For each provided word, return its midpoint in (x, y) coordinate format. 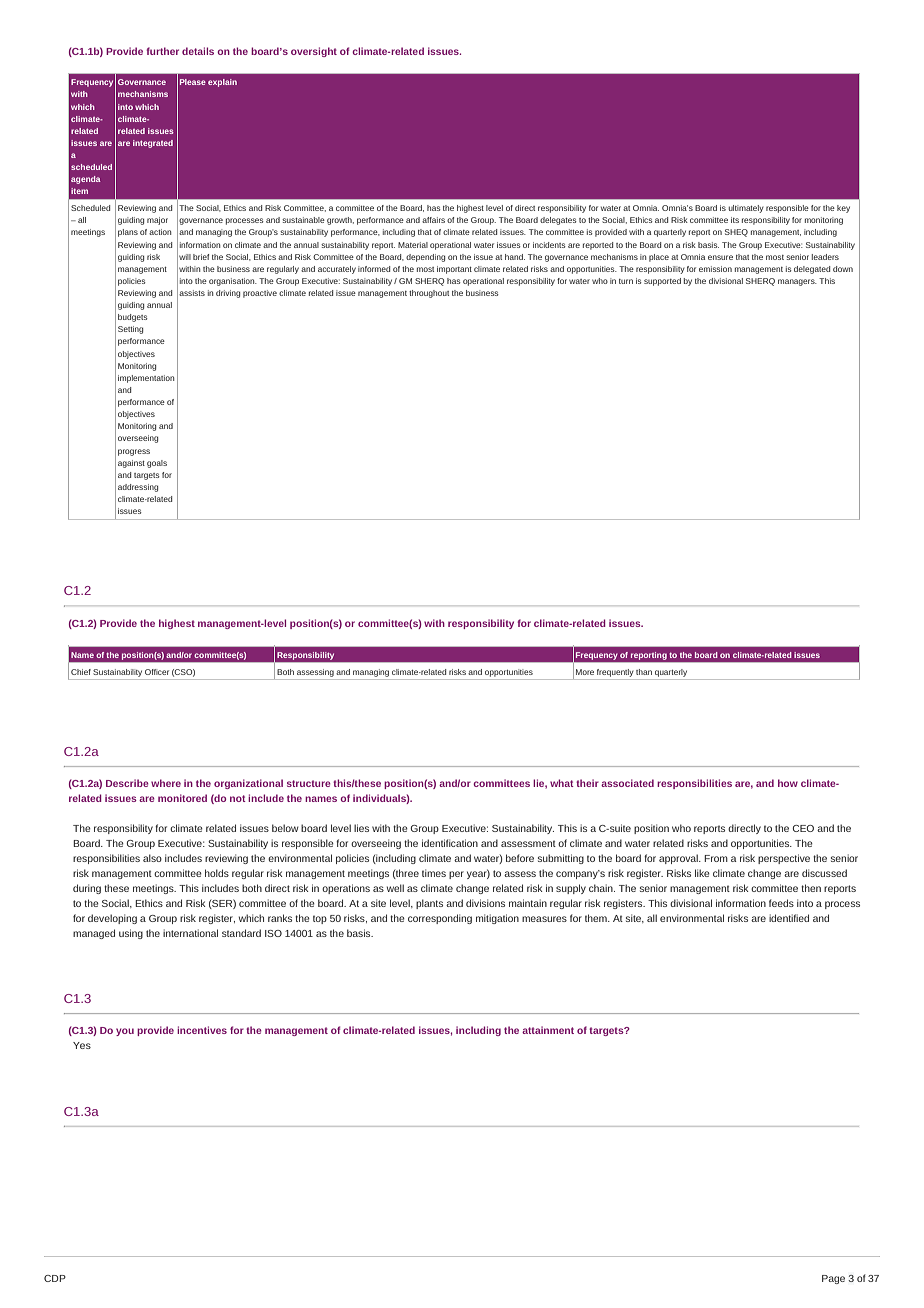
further (162, 51)
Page (833, 1279)
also (152, 858)
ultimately (746, 209)
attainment (548, 1030)
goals (157, 464)
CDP (55, 1278)
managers (797, 282)
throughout (429, 294)
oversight (314, 52)
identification (450, 843)
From (716, 858)
